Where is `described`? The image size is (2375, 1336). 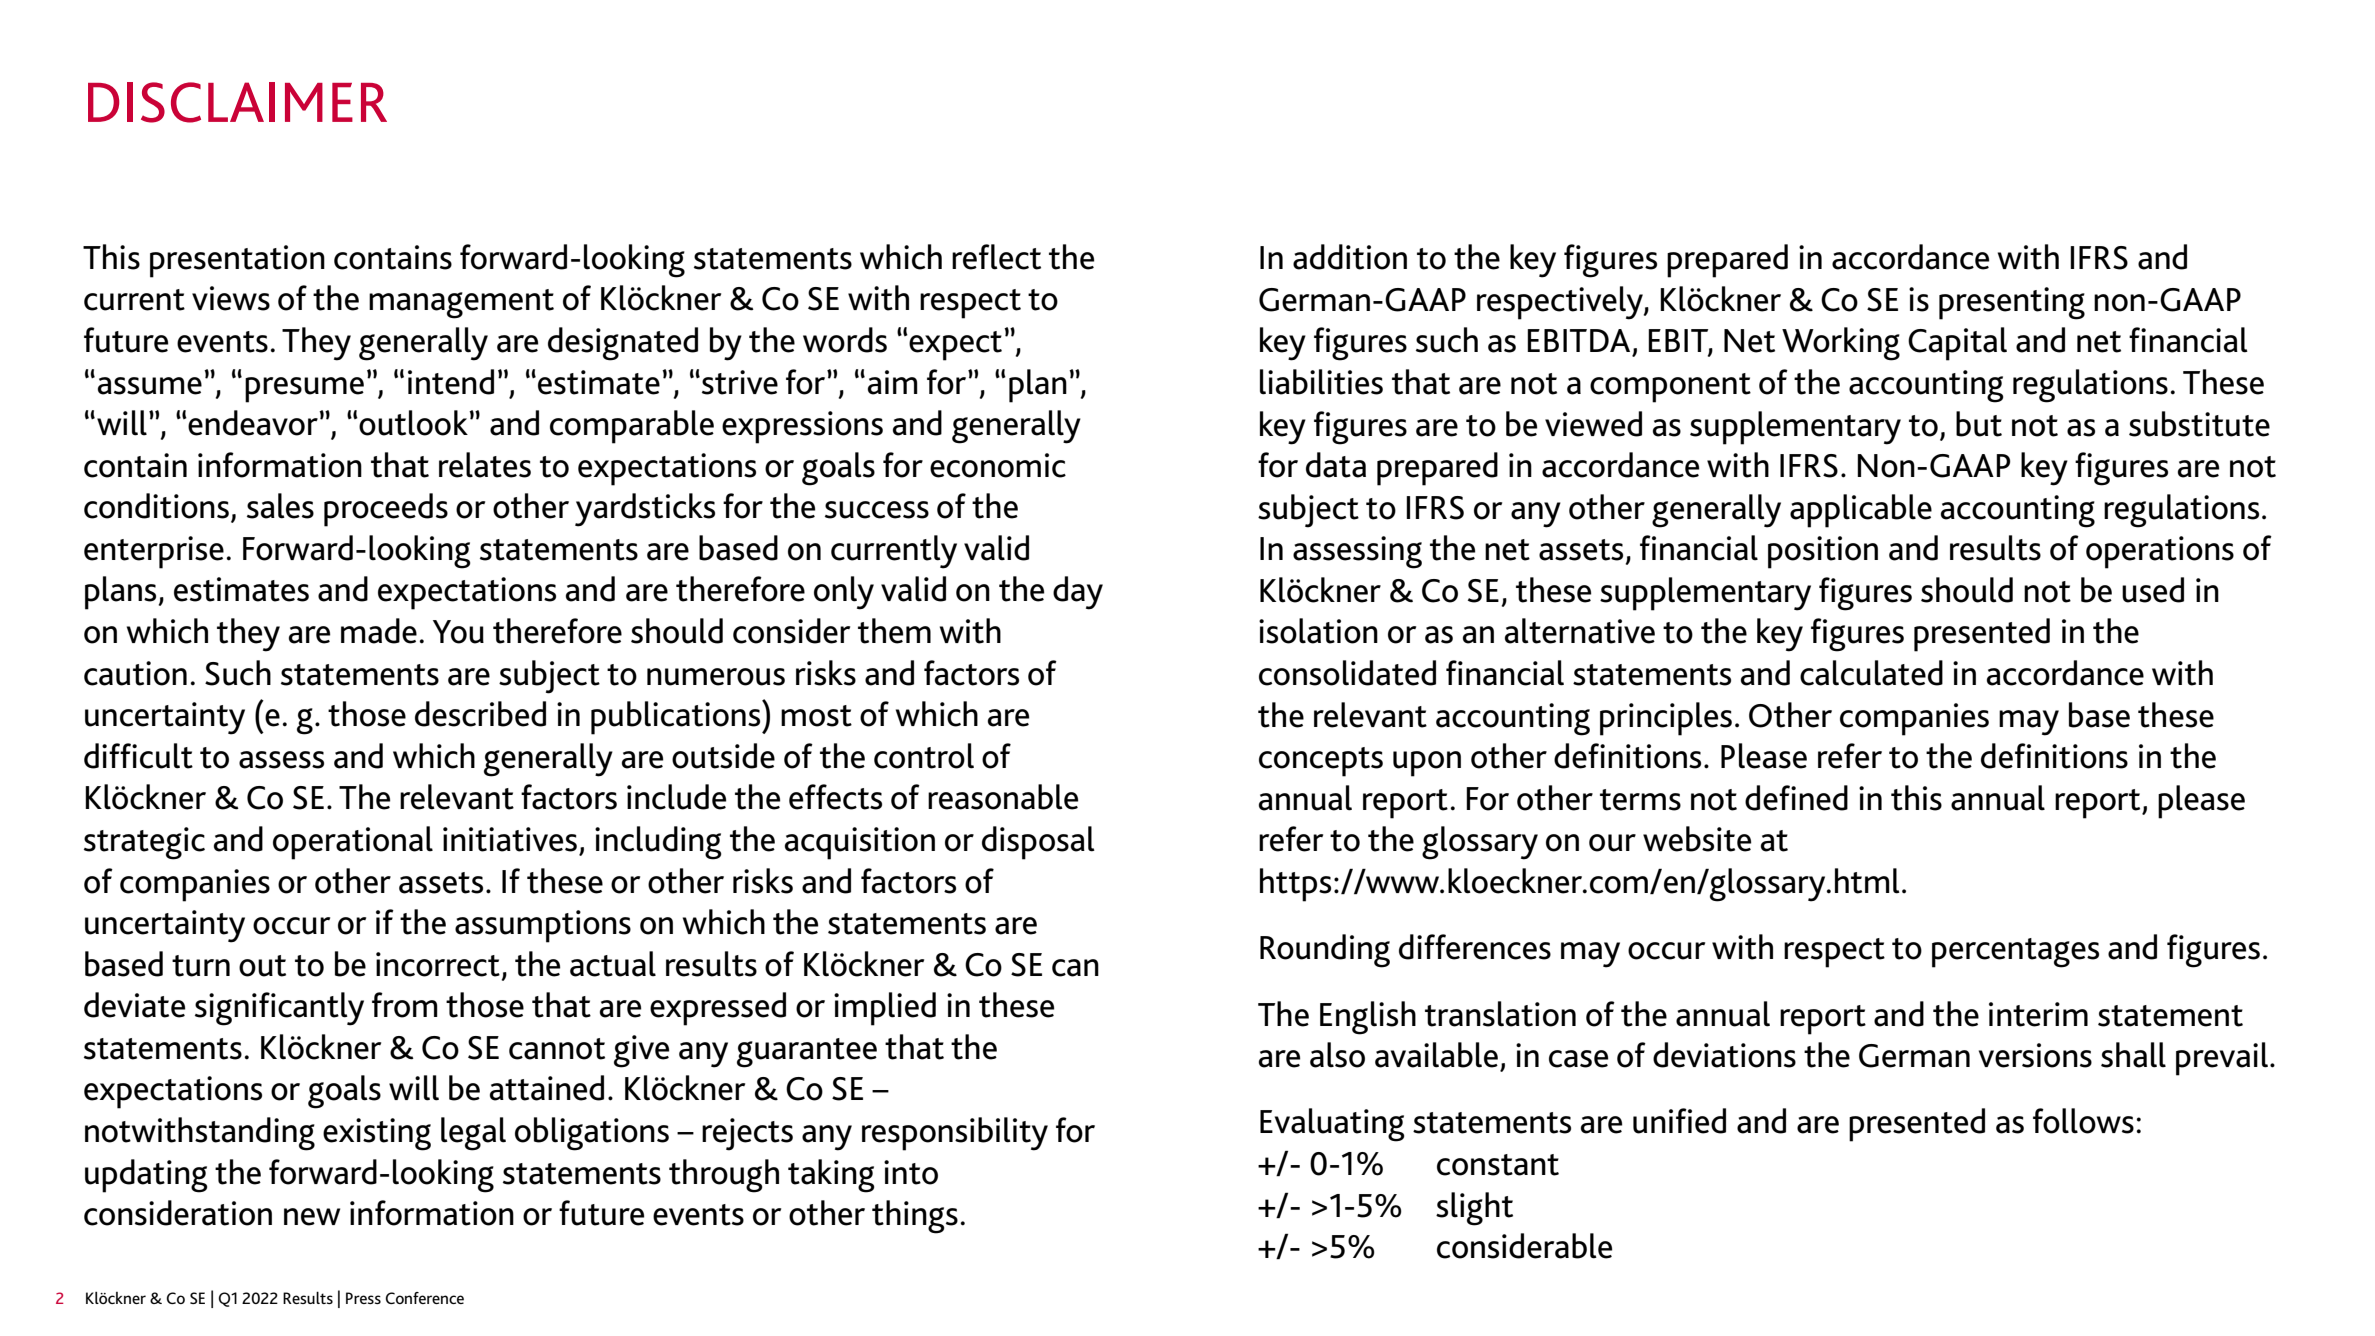 described is located at coordinates (480, 714).
